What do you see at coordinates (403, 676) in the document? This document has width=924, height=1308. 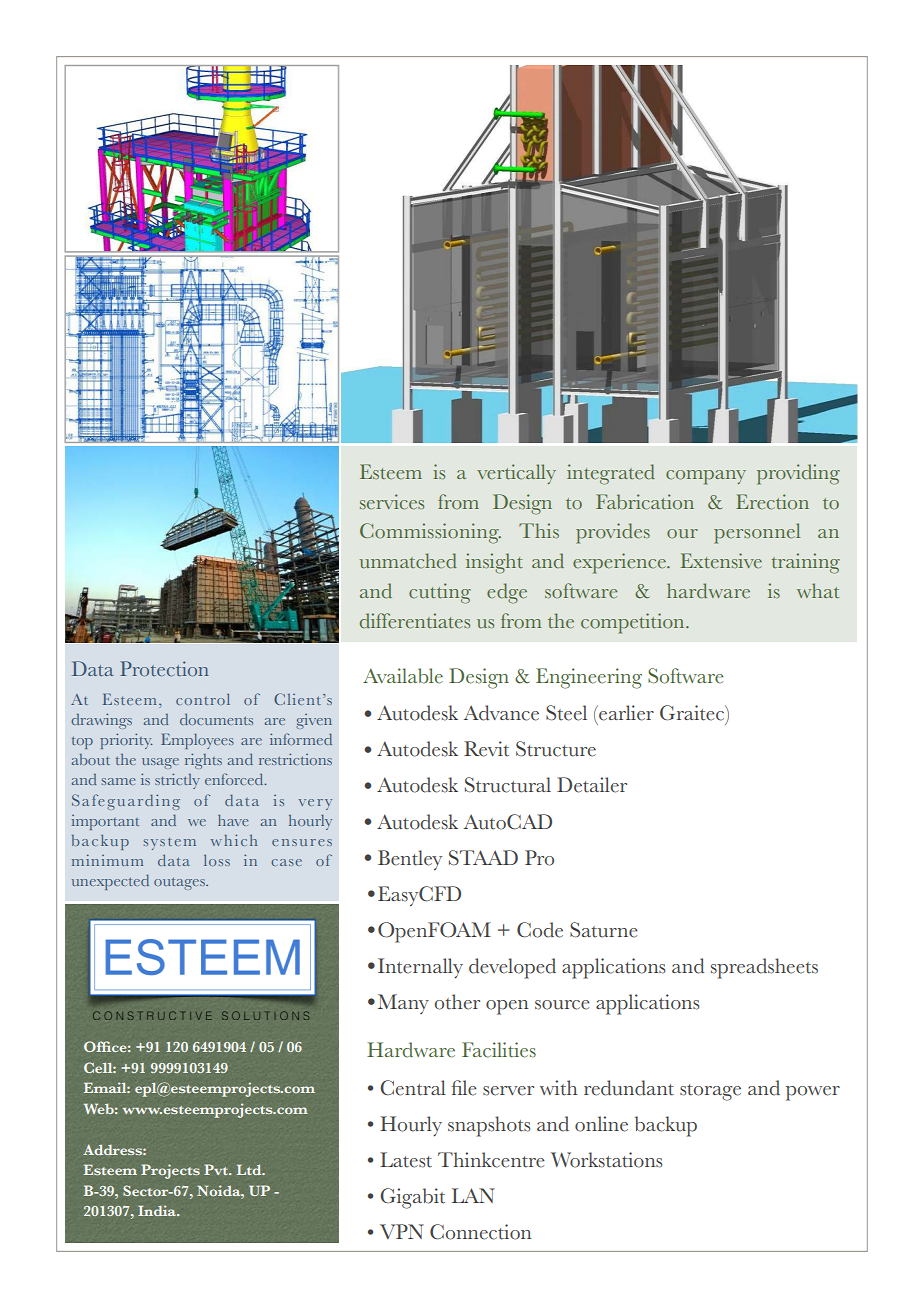 I see `Available` at bounding box center [403, 676].
